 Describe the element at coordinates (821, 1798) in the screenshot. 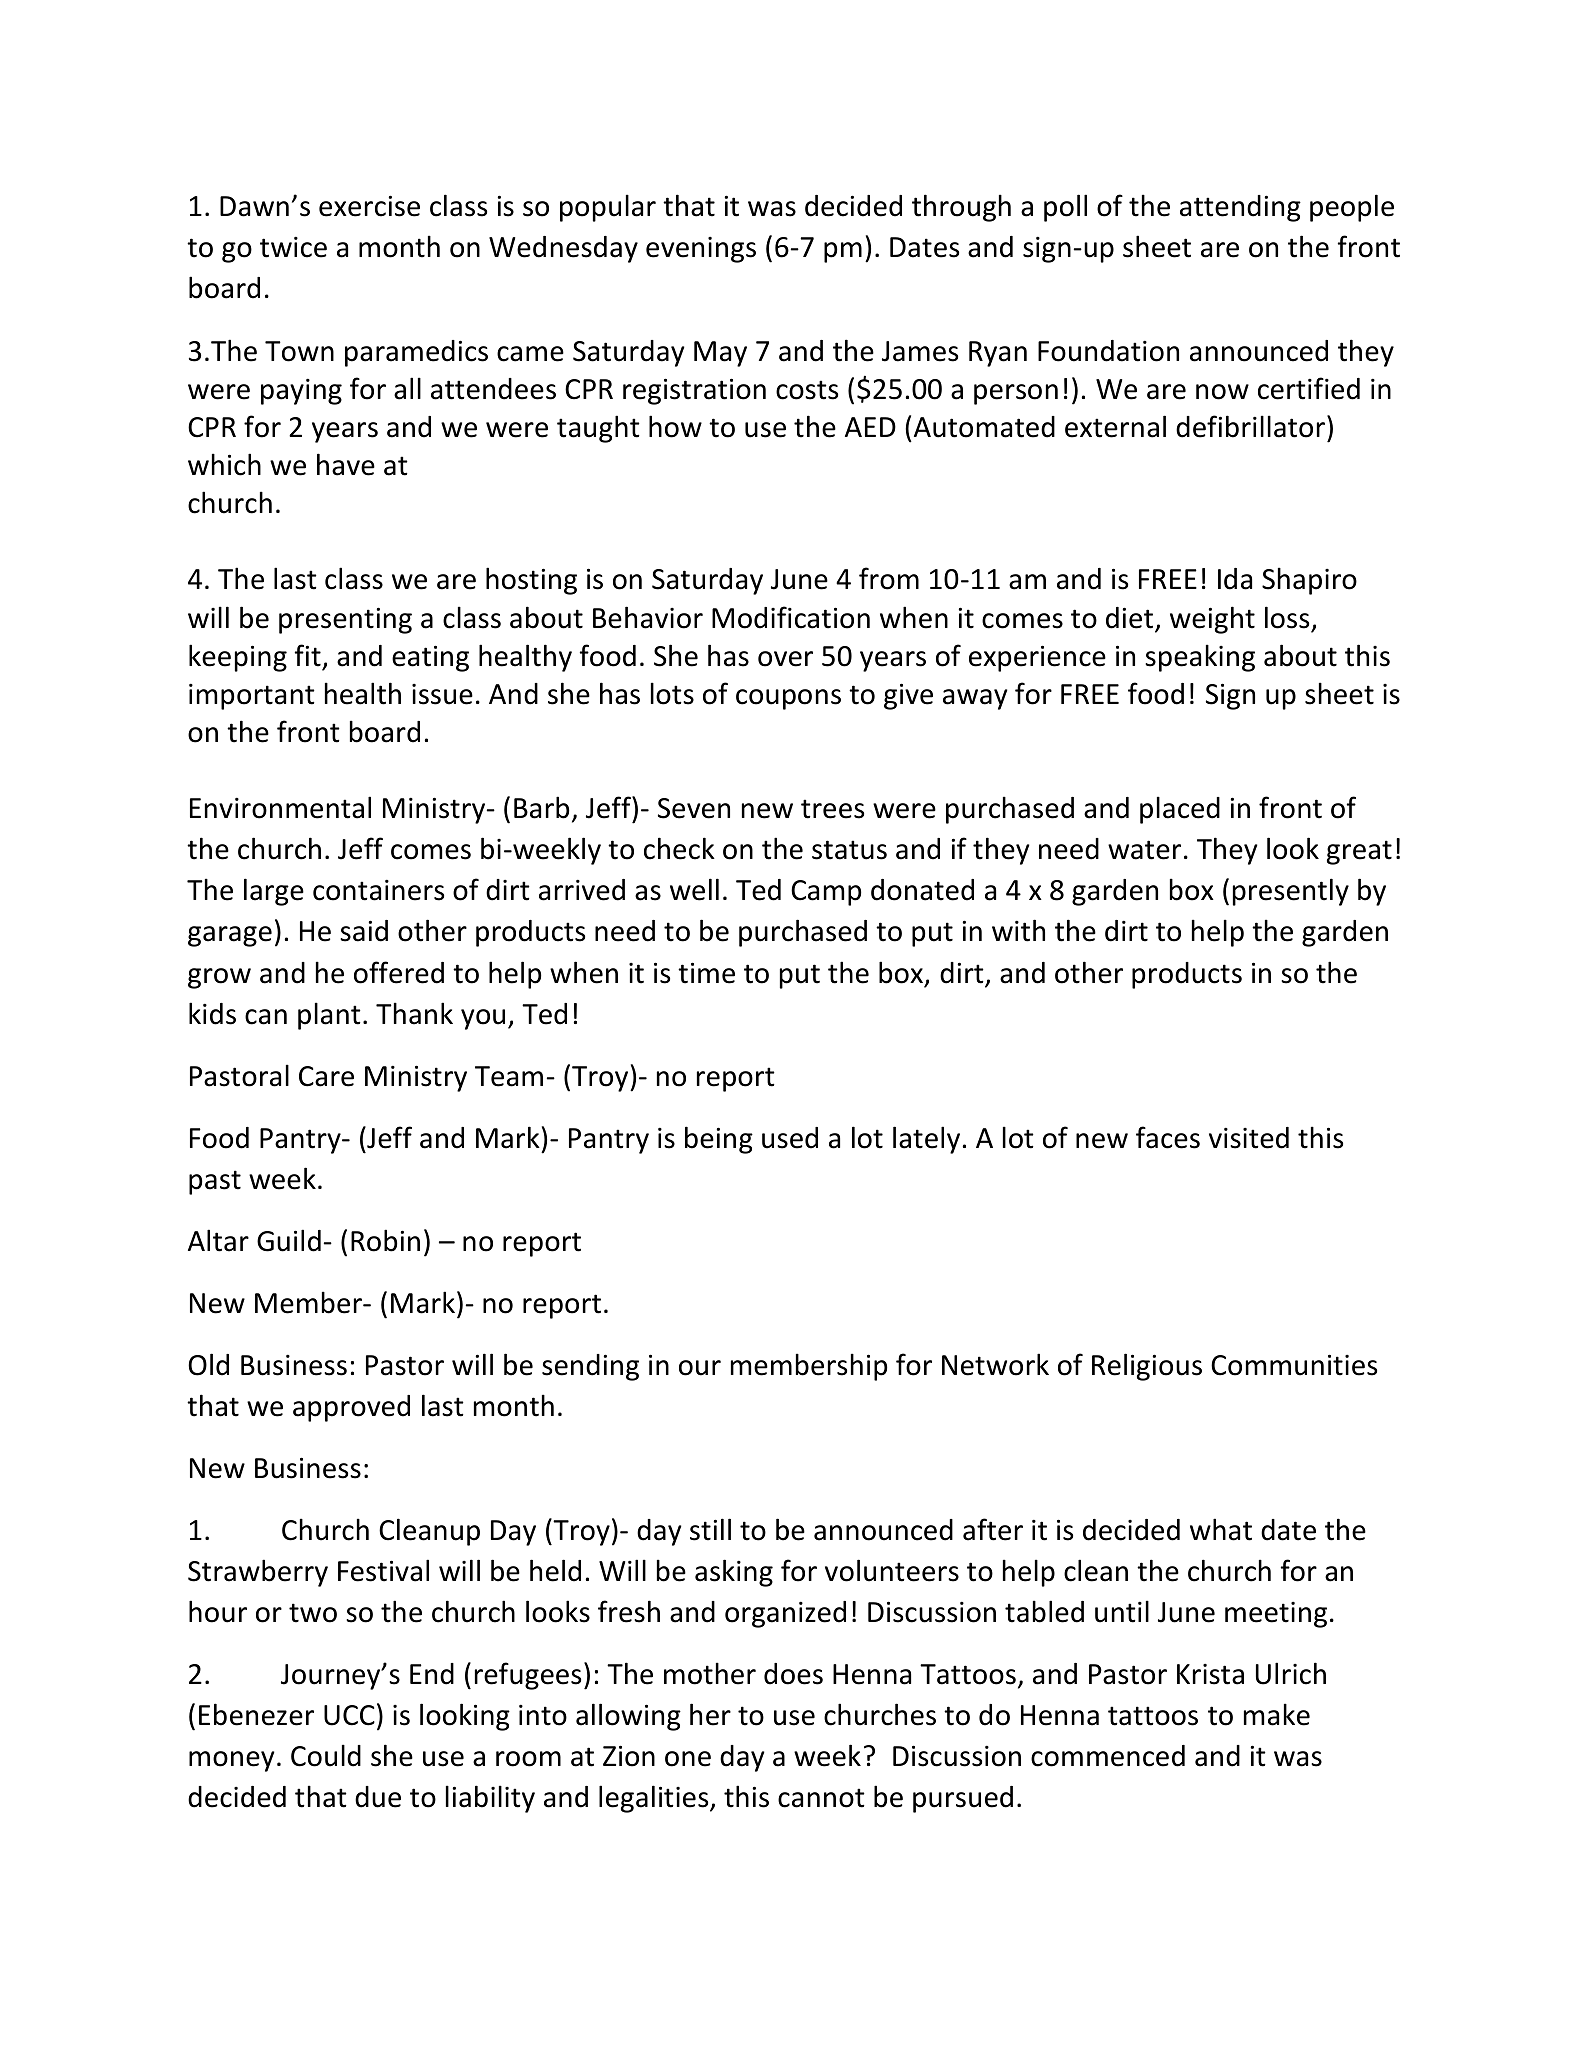

I see `cannot` at that location.
